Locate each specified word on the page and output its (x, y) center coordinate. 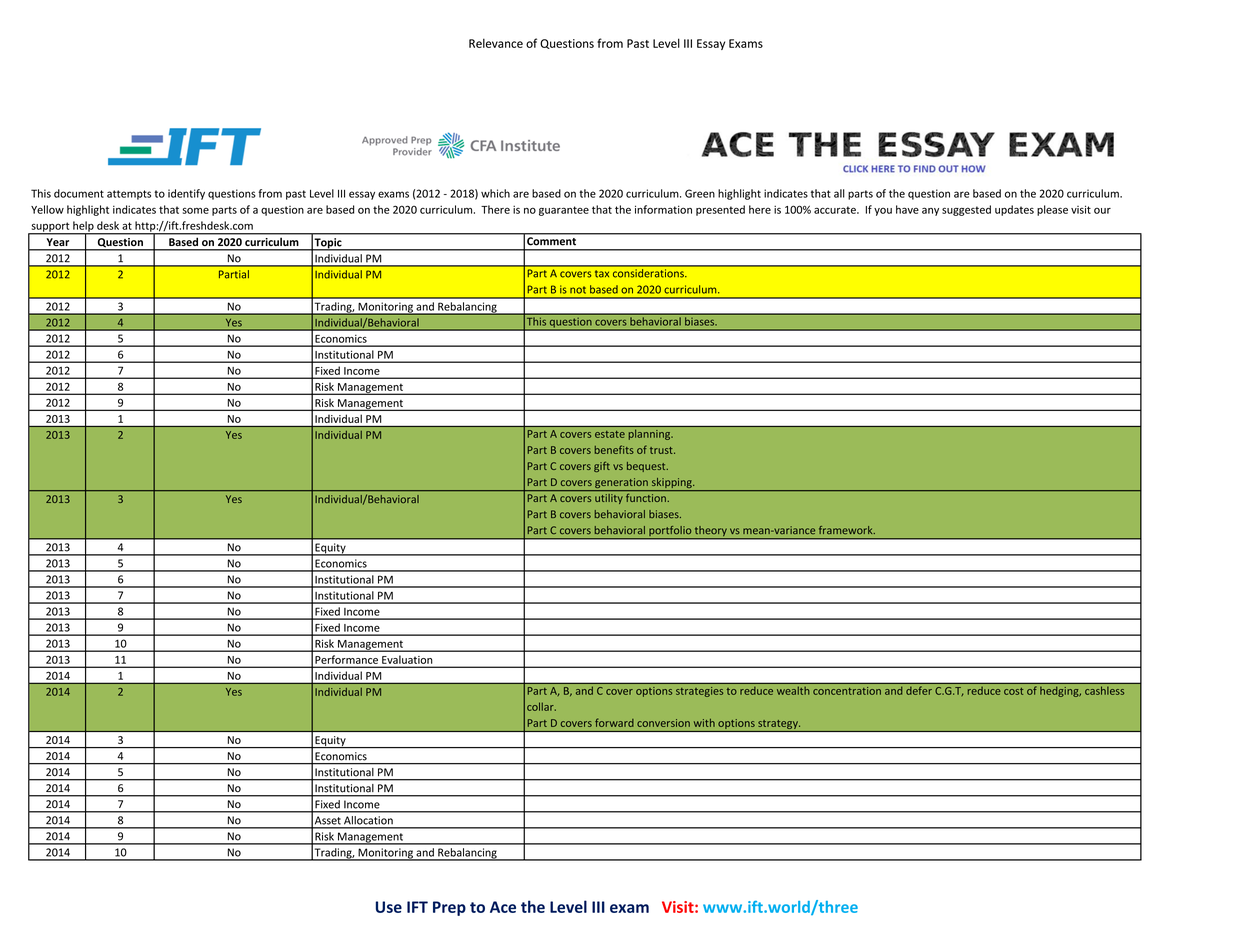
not (578, 290)
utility (609, 499)
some (196, 211)
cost (1013, 691)
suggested (966, 210)
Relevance (496, 43)
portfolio (670, 532)
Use (389, 907)
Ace (503, 907)
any (930, 211)
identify (186, 194)
